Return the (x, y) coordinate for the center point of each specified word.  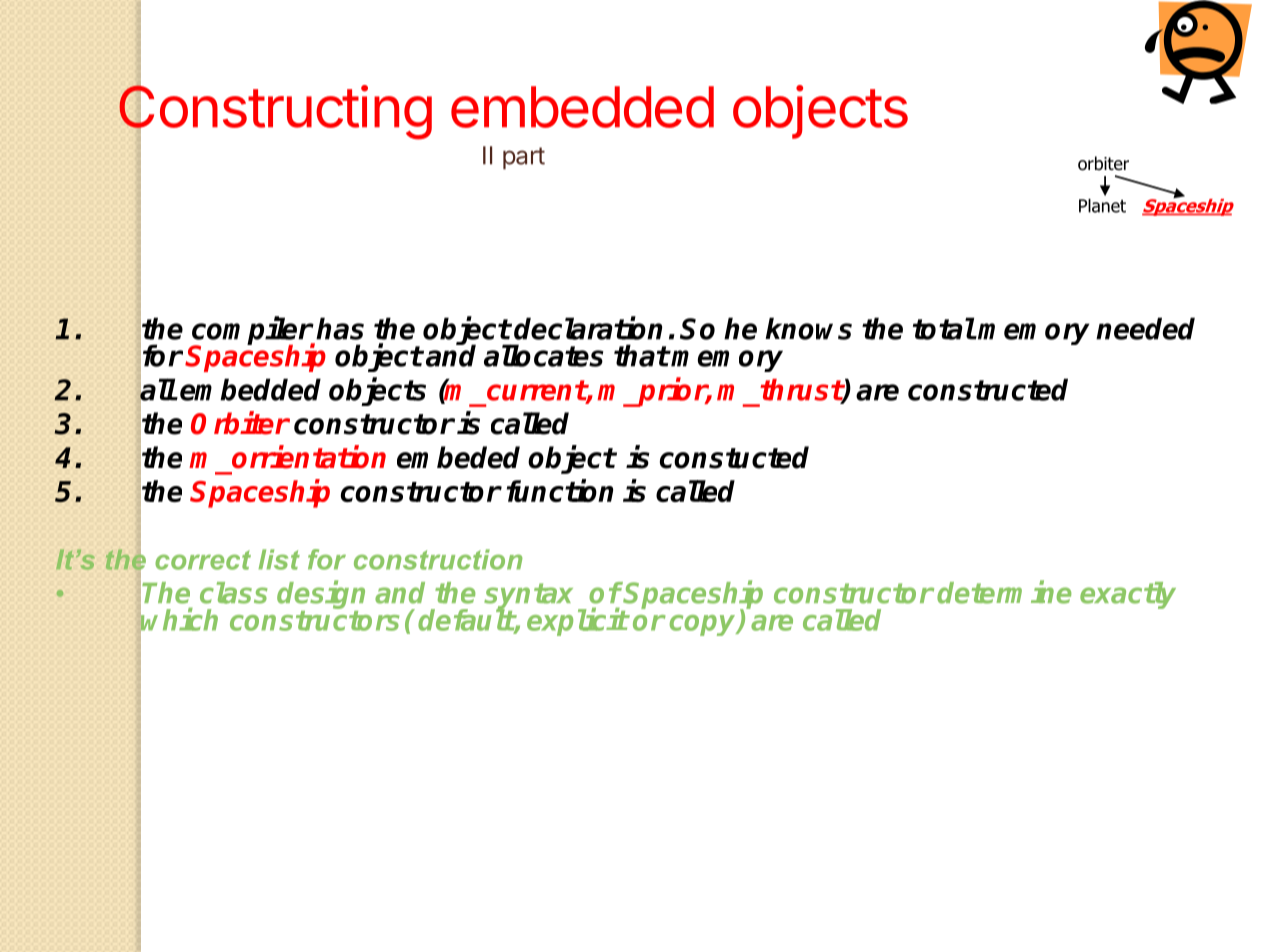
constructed (988, 389)
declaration (588, 328)
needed (1145, 328)
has (340, 328)
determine (1004, 592)
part (524, 158)
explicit (577, 621)
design (321, 596)
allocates (544, 355)
